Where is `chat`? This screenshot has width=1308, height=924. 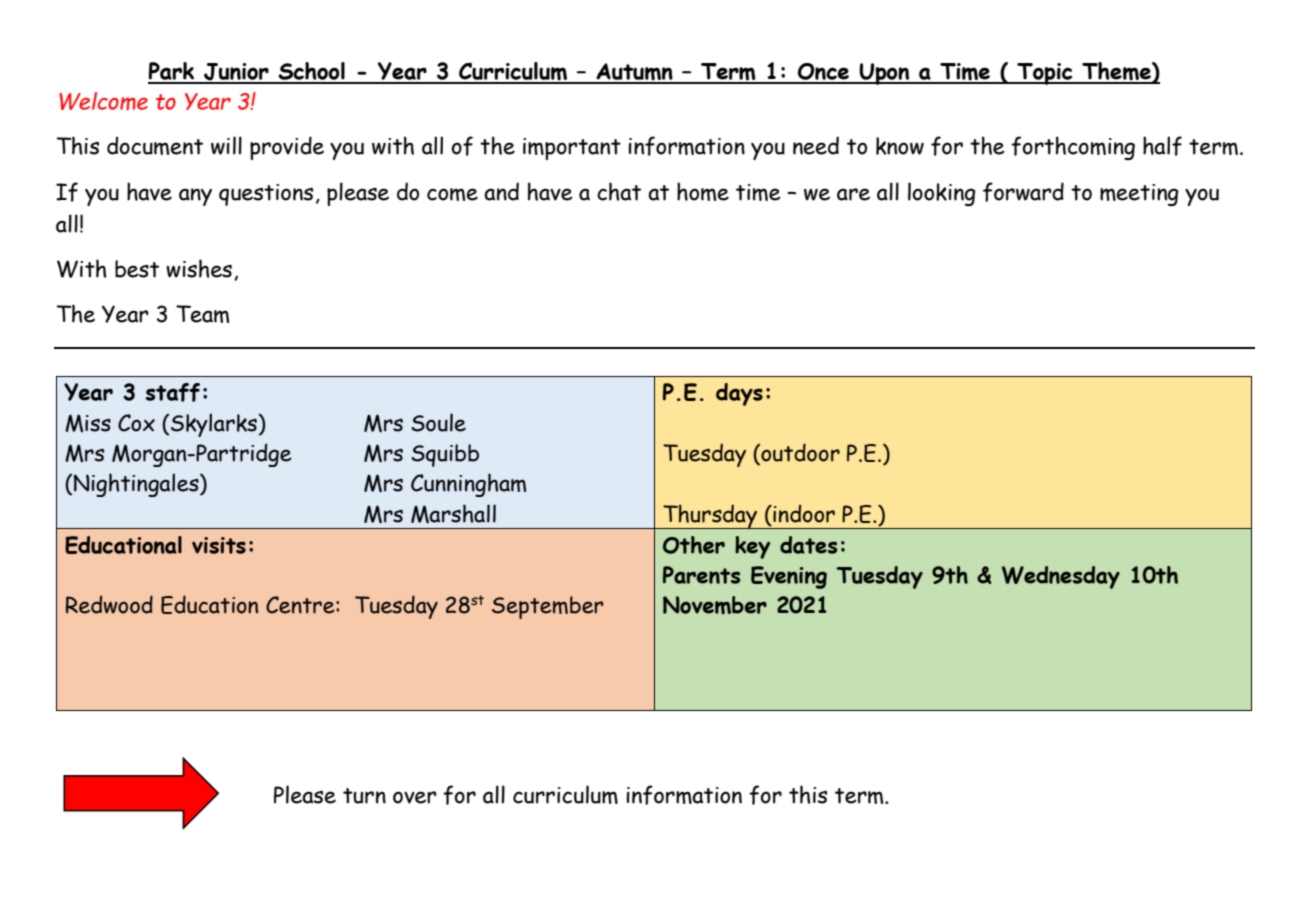
chat is located at coordinates (619, 191).
